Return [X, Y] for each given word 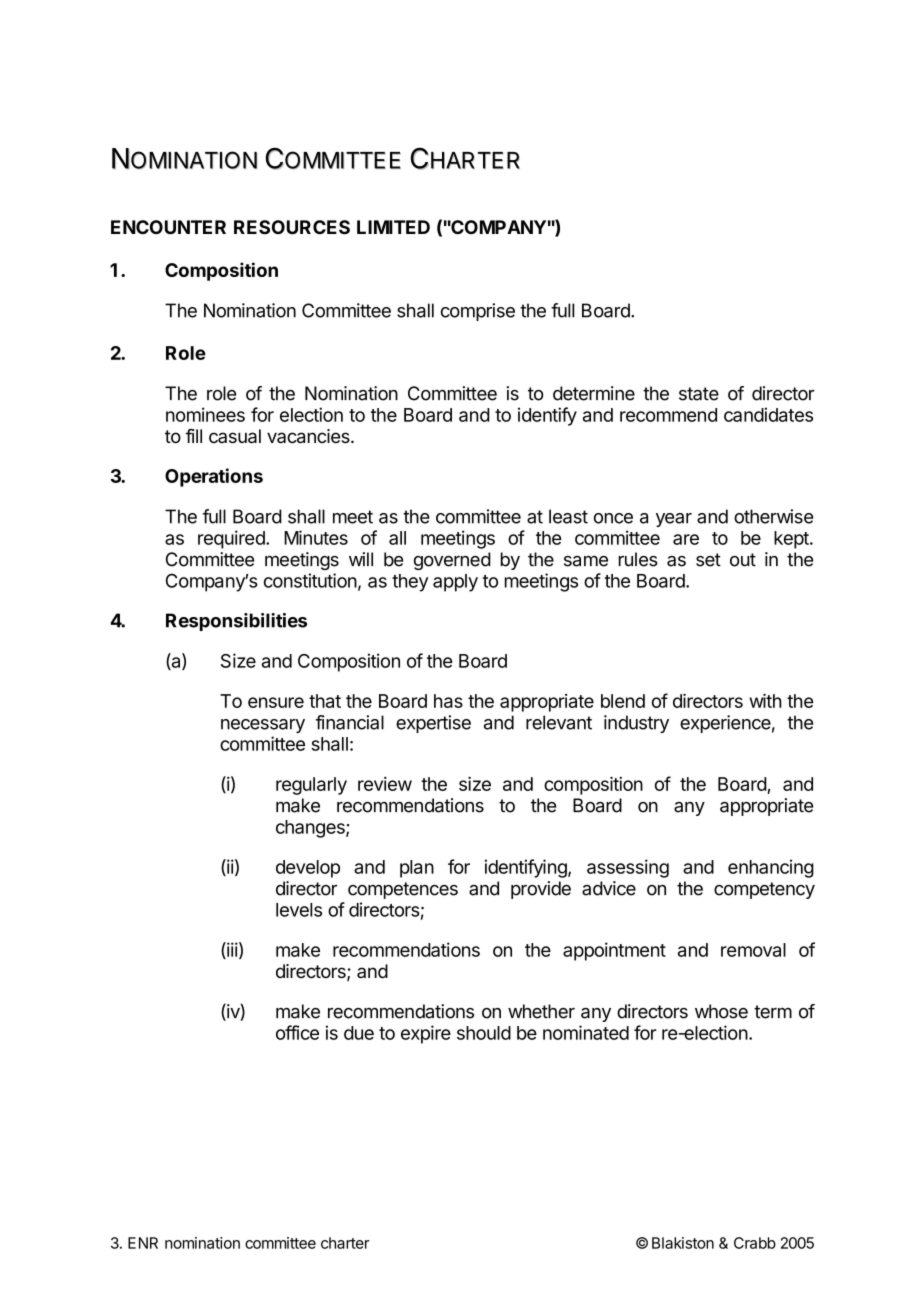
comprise [478, 312]
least [568, 516]
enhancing [771, 868]
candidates [768, 414]
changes [311, 829]
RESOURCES [292, 227]
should [484, 1033]
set [708, 560]
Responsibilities [236, 622]
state [699, 394]
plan [417, 869]
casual [235, 436]
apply [455, 583]
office [297, 1032]
